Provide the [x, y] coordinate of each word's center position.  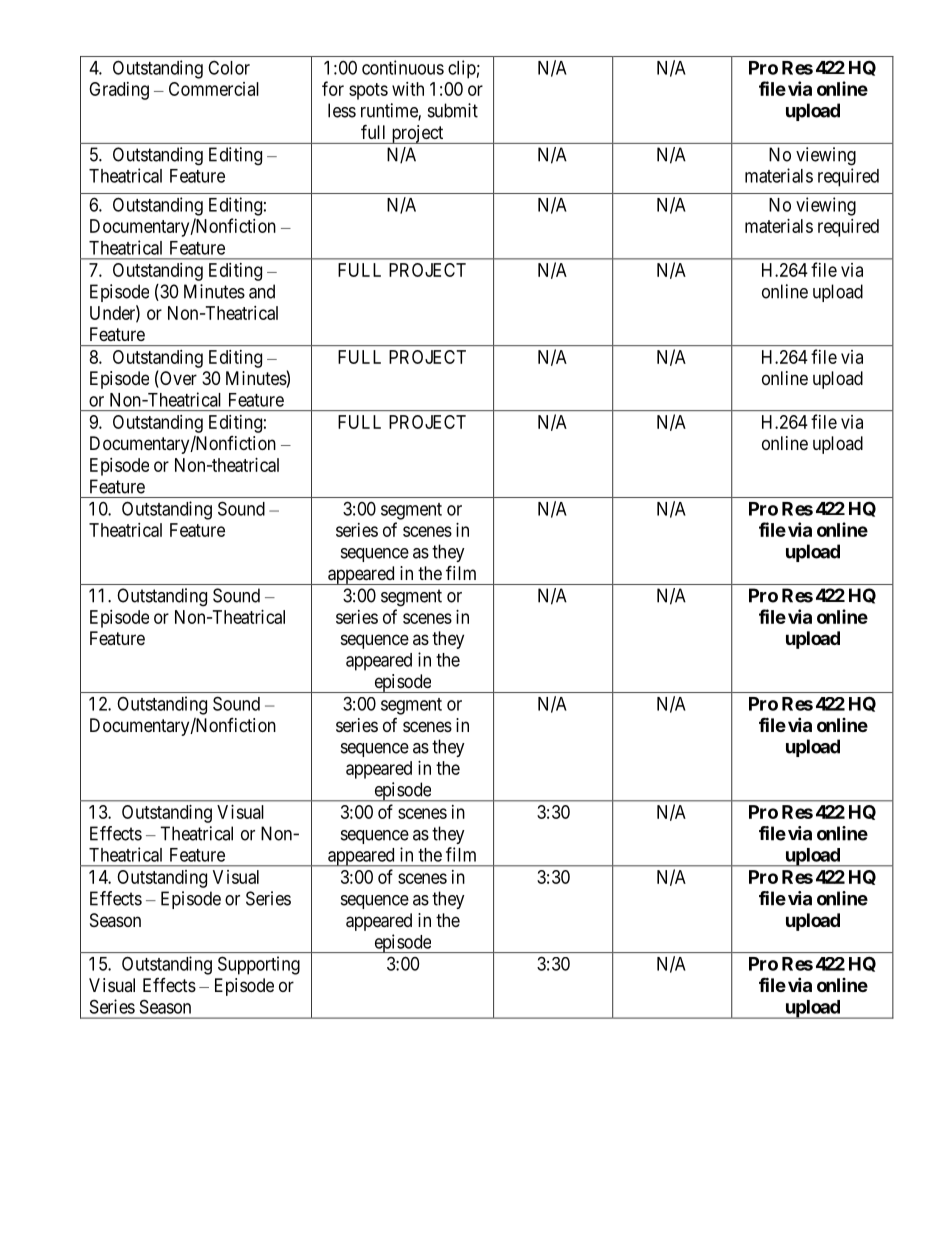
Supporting [259, 965]
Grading [119, 91]
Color [229, 67]
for [333, 88]
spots [368, 91]
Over [177, 379]
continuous [403, 67]
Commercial [214, 89]
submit [453, 110]
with [408, 89]
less [342, 110]
